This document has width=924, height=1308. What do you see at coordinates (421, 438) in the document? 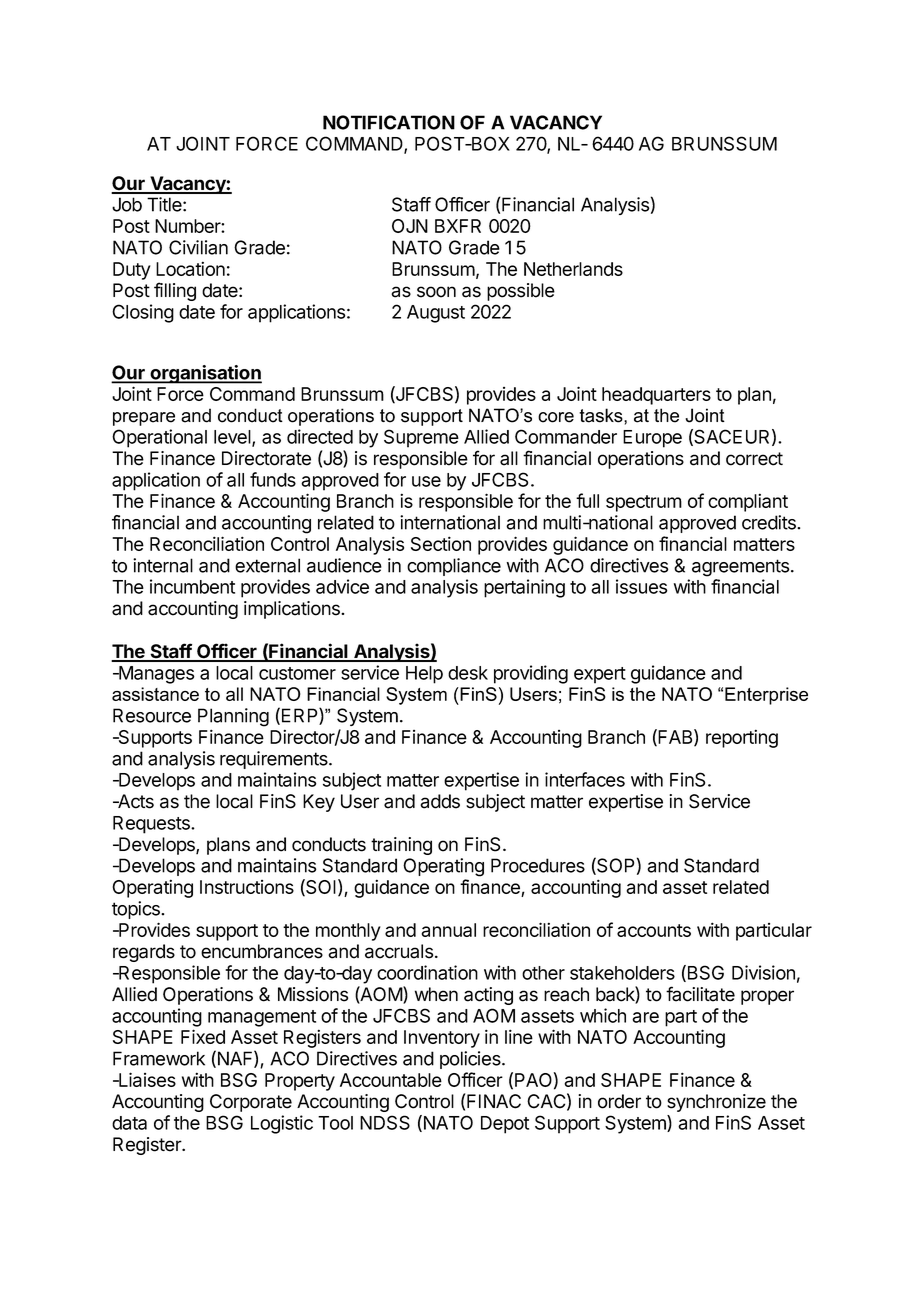
I see `Supreme` at bounding box center [421, 438].
